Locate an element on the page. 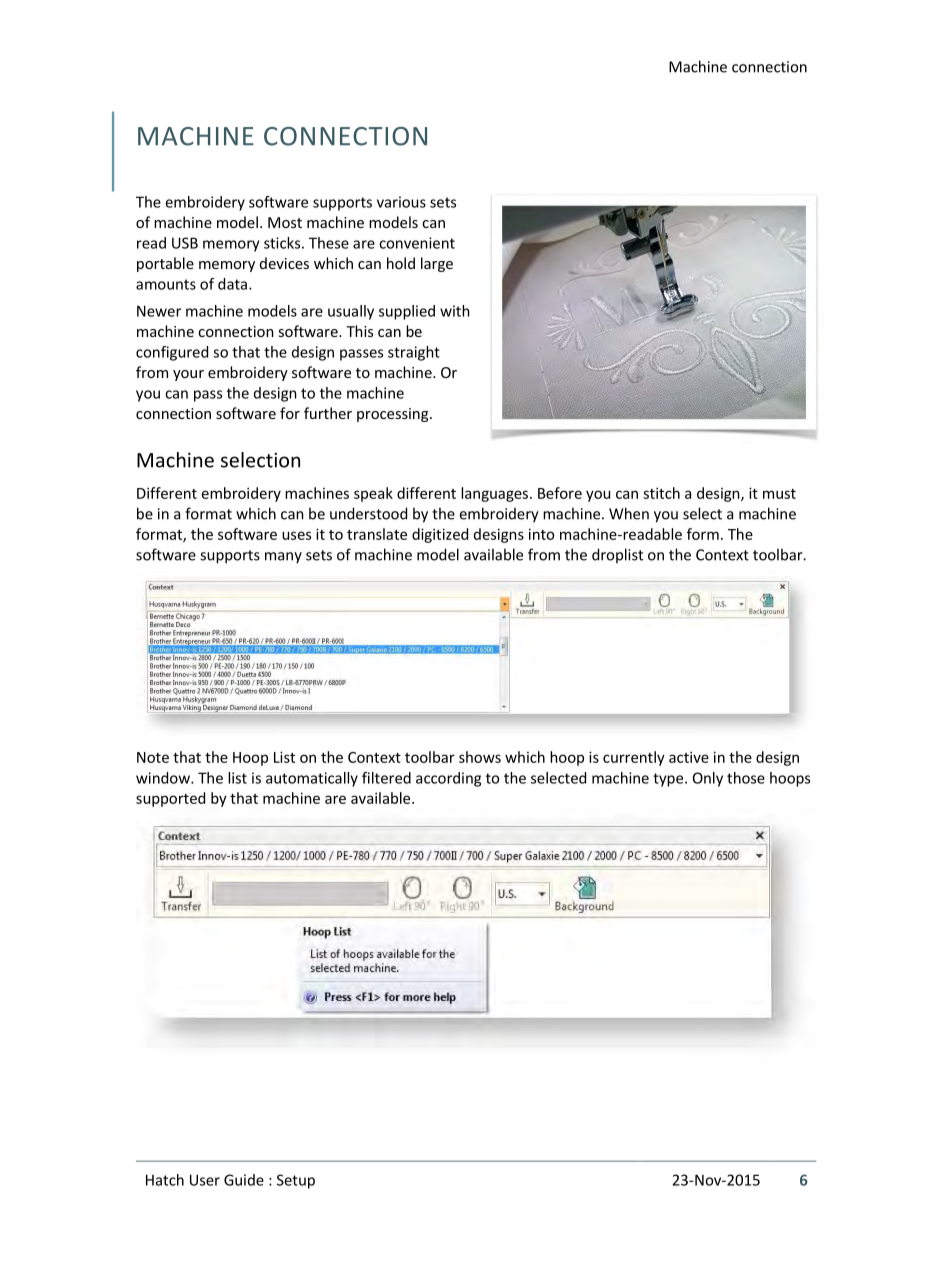  convenient is located at coordinates (417, 243).
